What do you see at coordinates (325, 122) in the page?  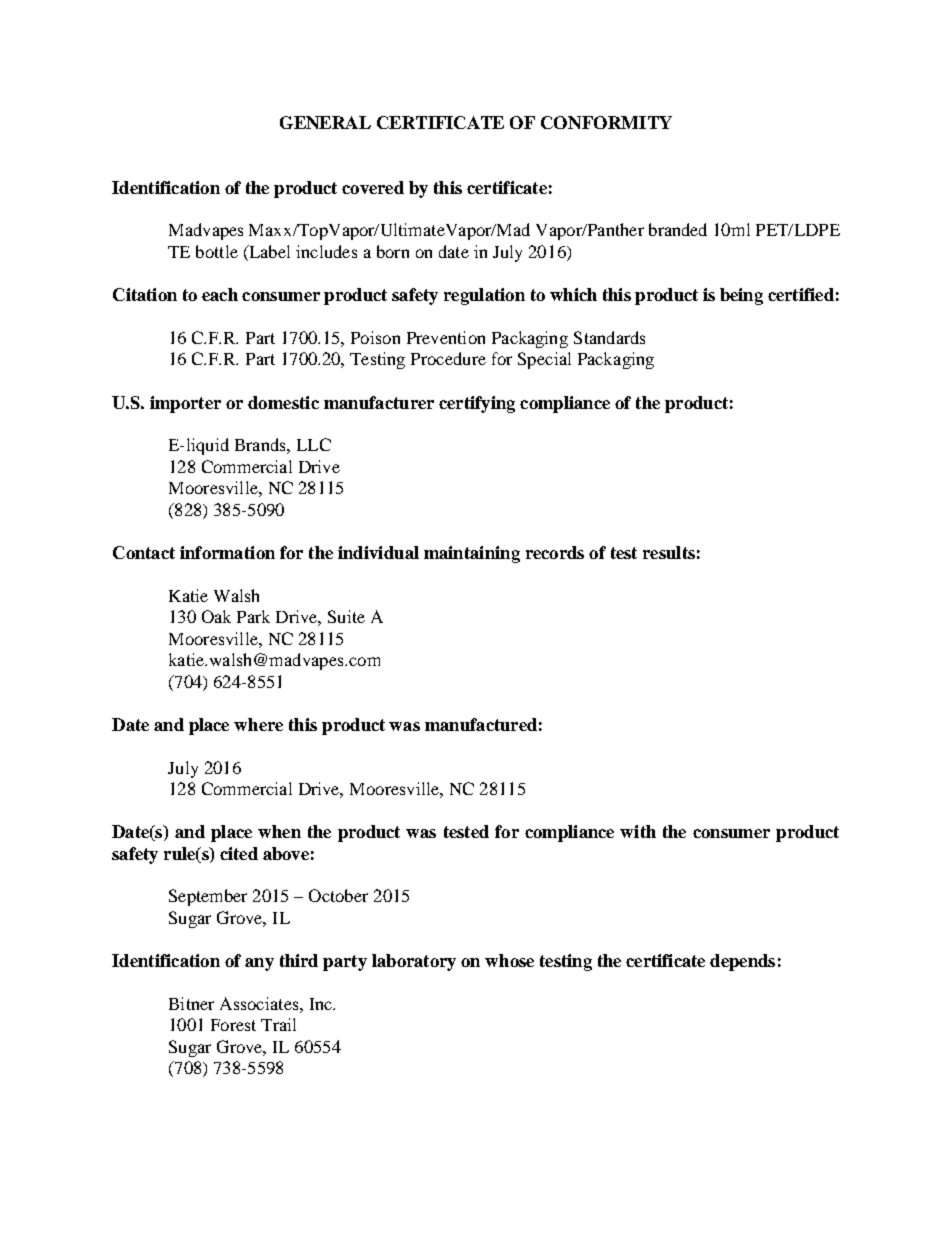 I see `GENERAL` at bounding box center [325, 122].
